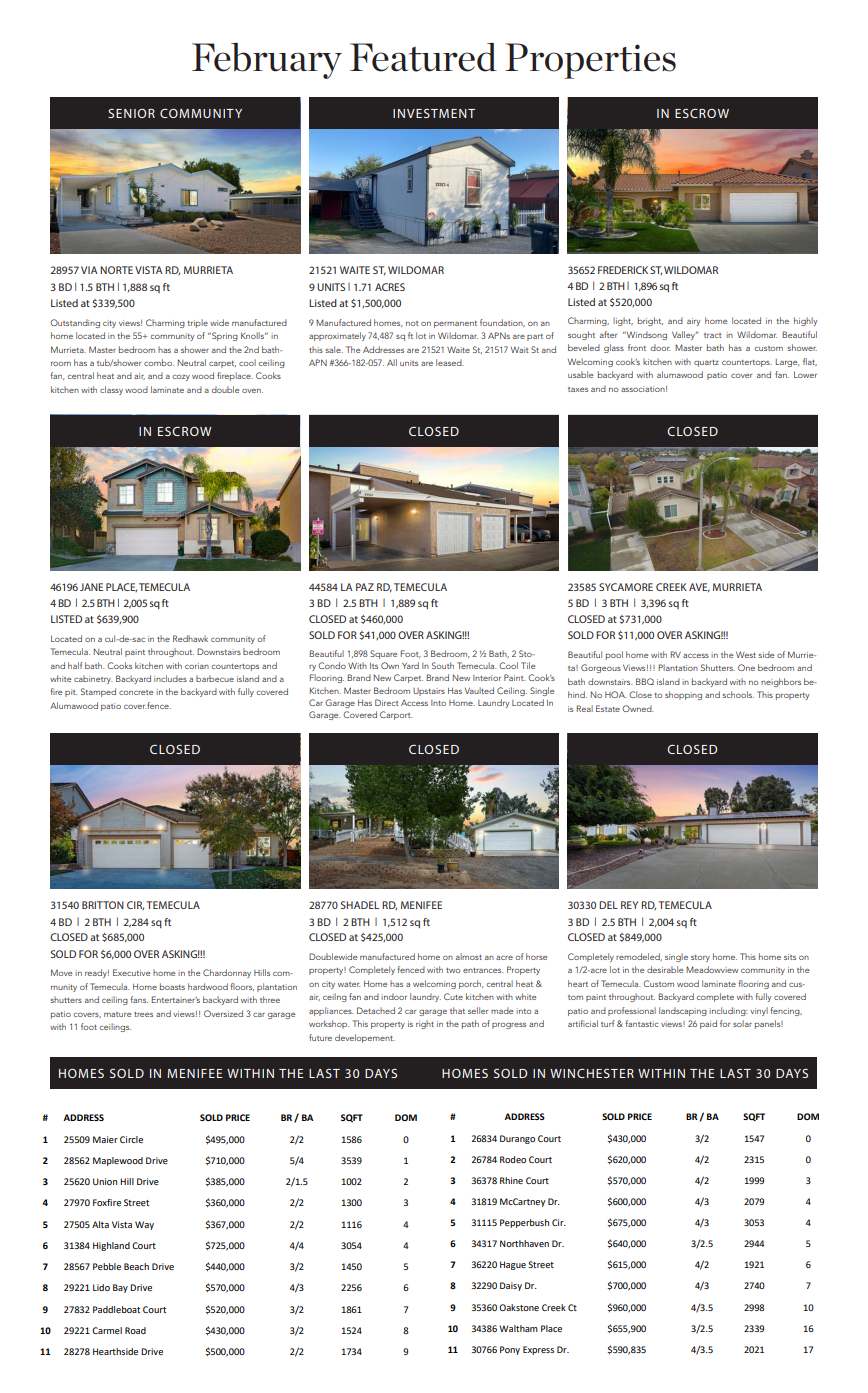 The width and height of the page is (868, 1393). Describe the element at coordinates (518, 1328) in the page. I see `Waltham` at that location.
